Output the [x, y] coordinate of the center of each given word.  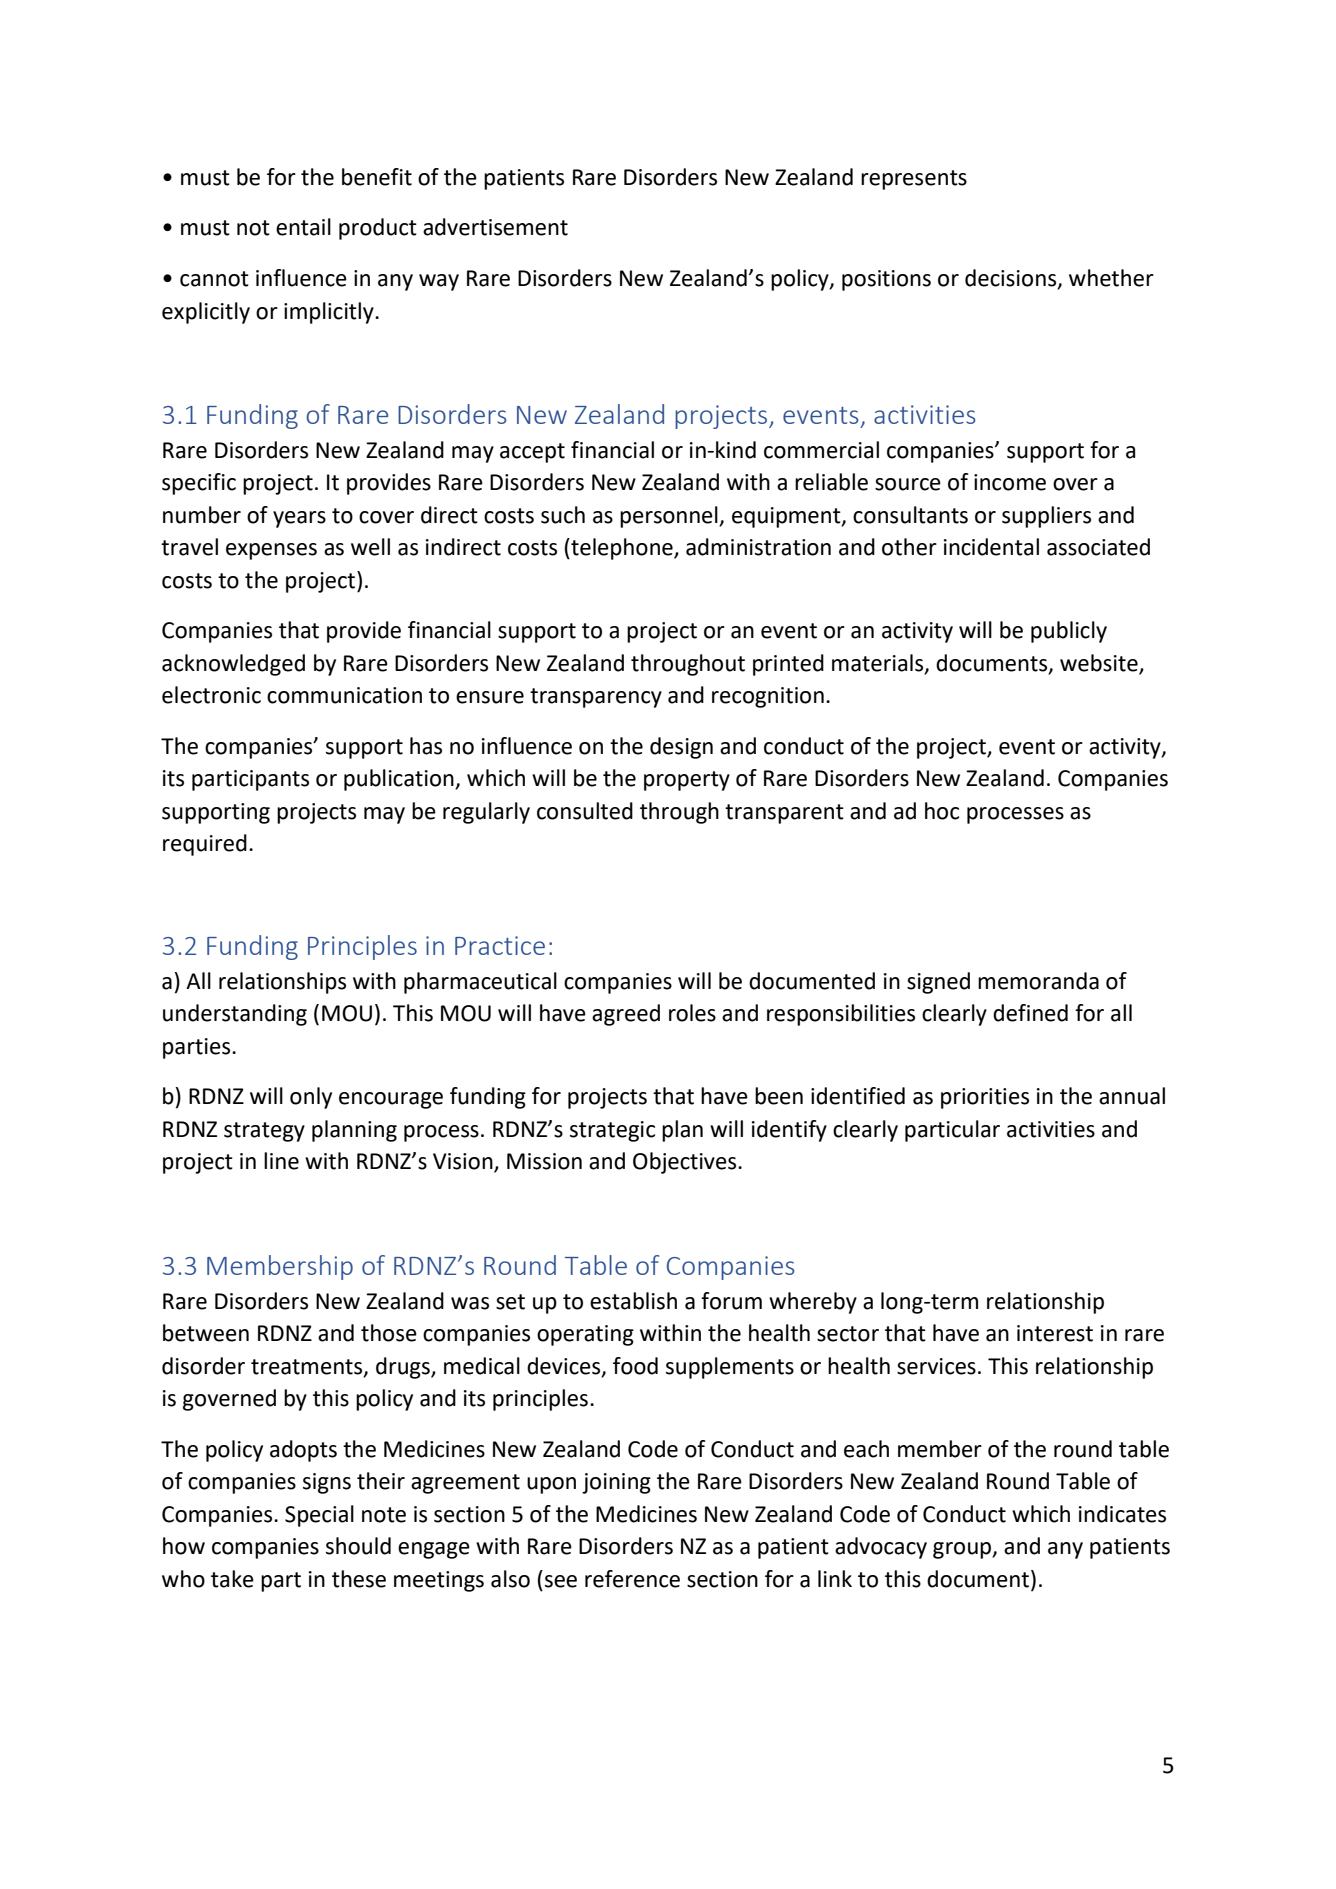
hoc [942, 811]
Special [319, 1516]
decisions [1012, 279]
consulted [585, 811]
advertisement [495, 227]
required [205, 845]
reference [632, 1579]
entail [303, 227]
